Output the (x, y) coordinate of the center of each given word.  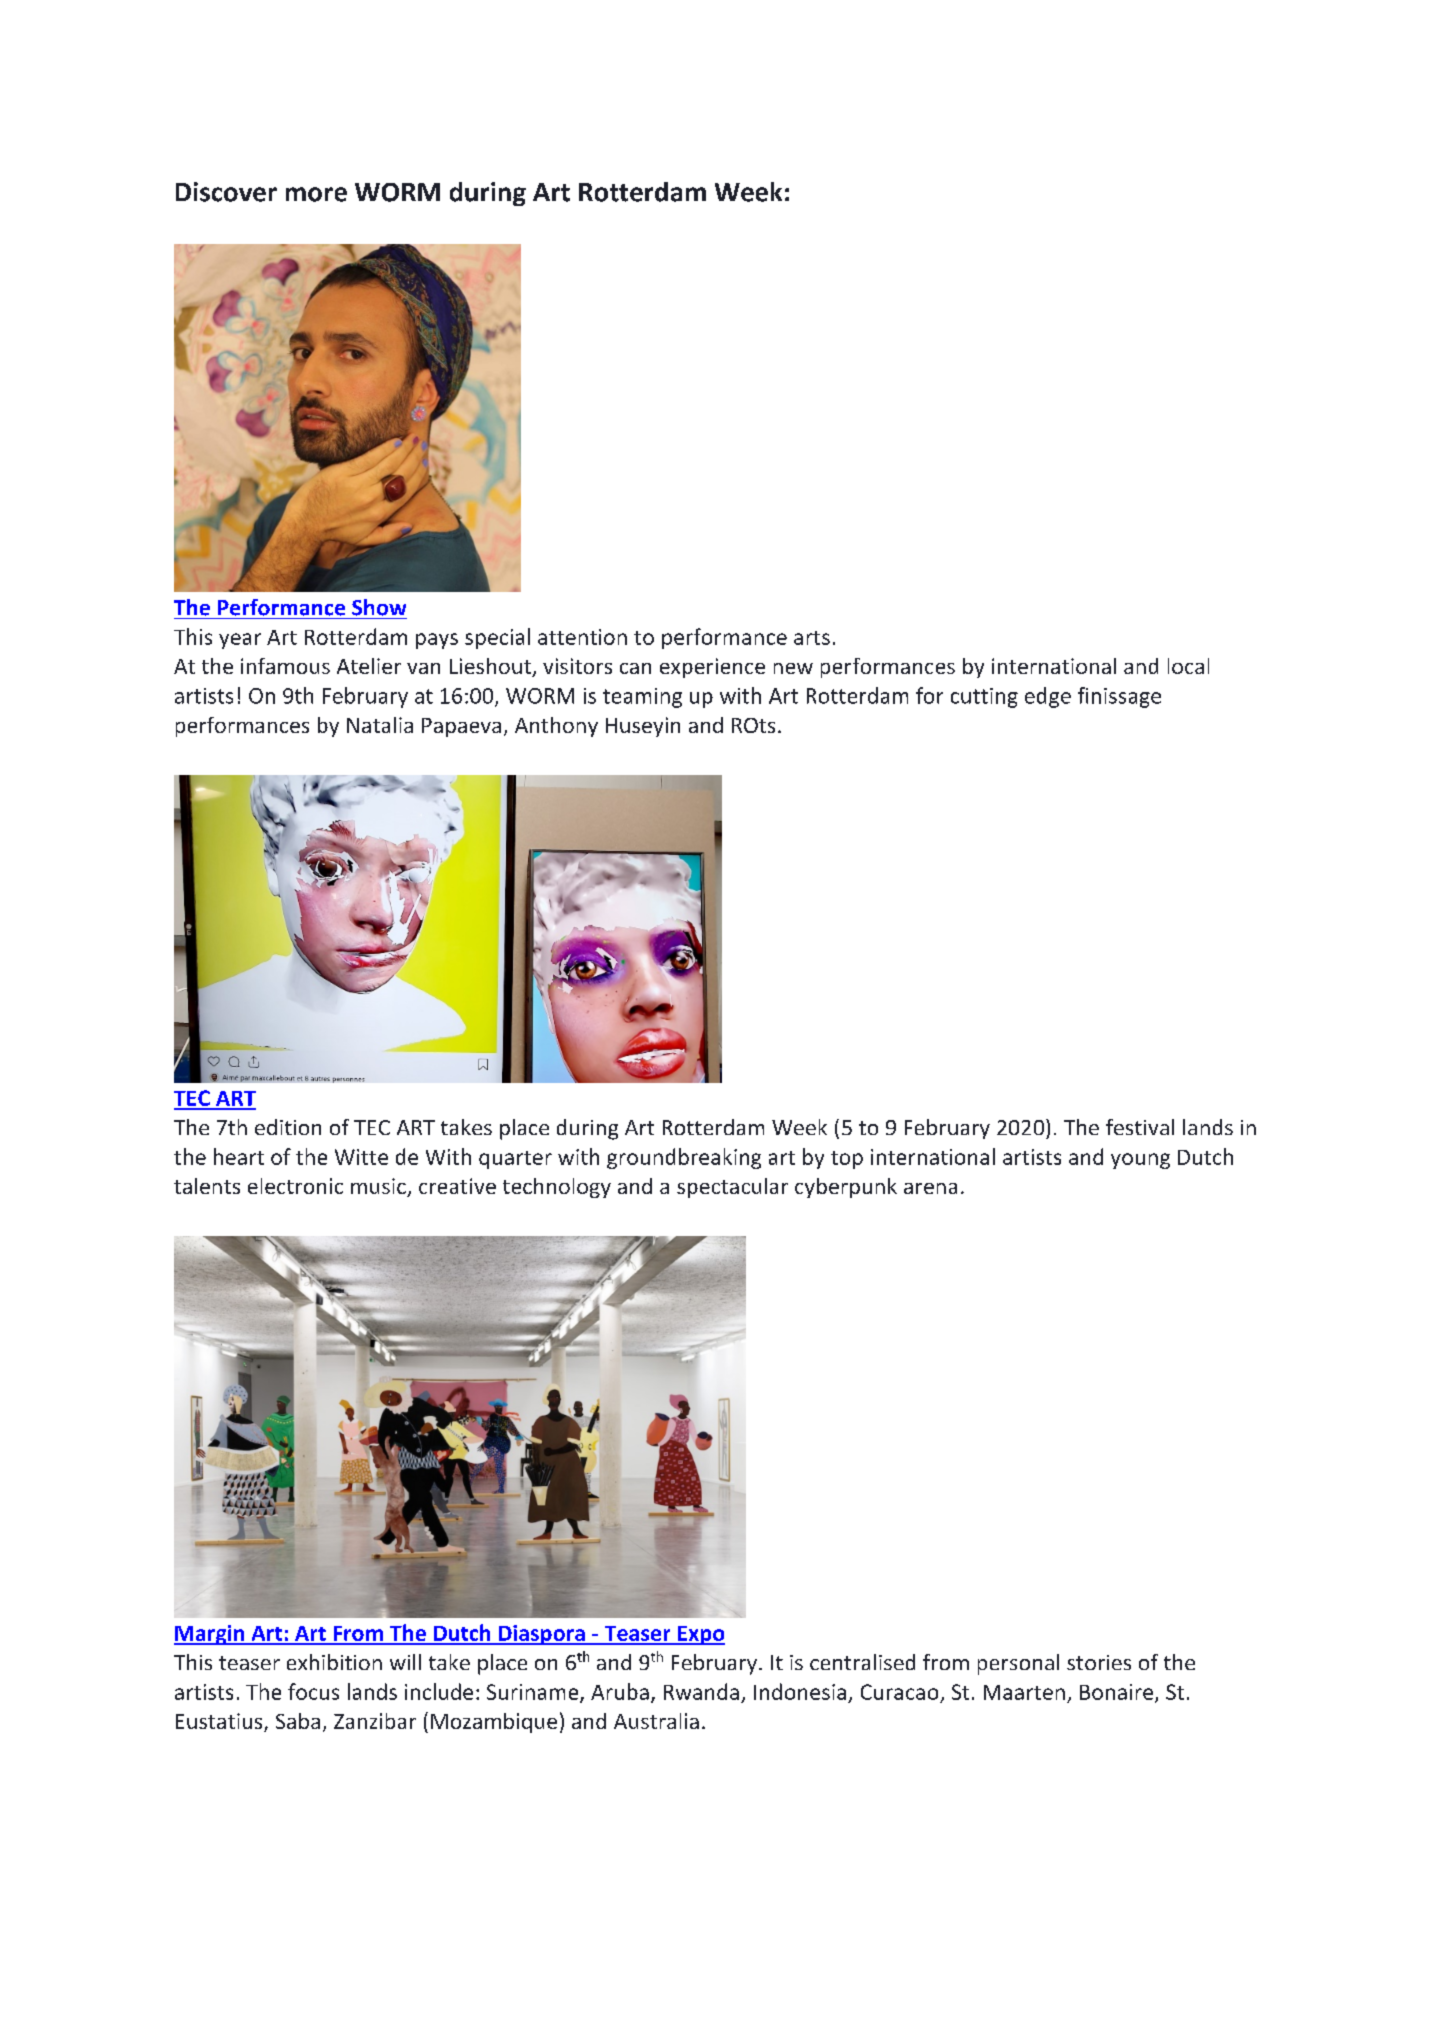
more (316, 194)
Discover (226, 192)
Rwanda (701, 1691)
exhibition (334, 1662)
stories (1099, 1662)
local (1188, 666)
